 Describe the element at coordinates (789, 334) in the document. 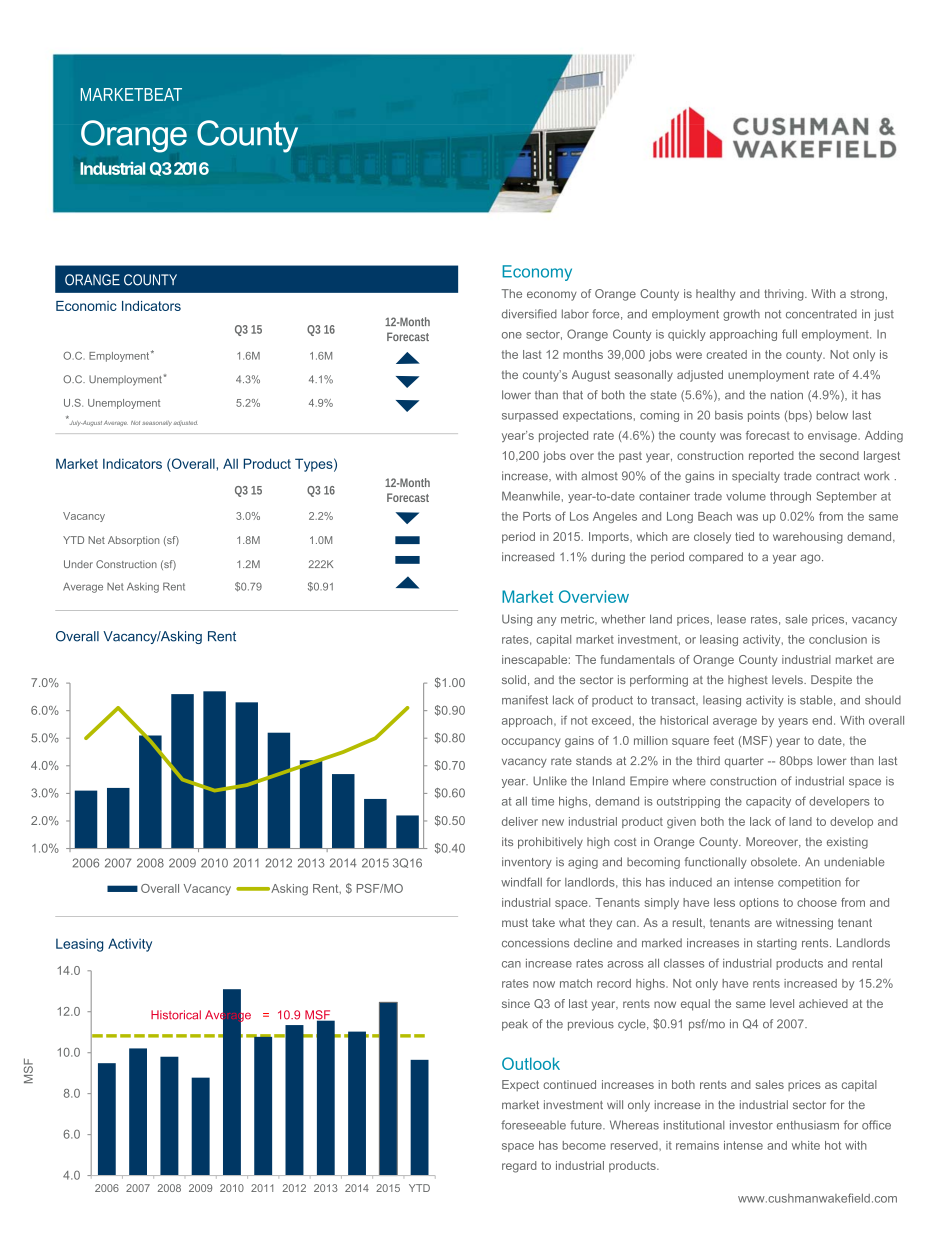

I see `full` at that location.
